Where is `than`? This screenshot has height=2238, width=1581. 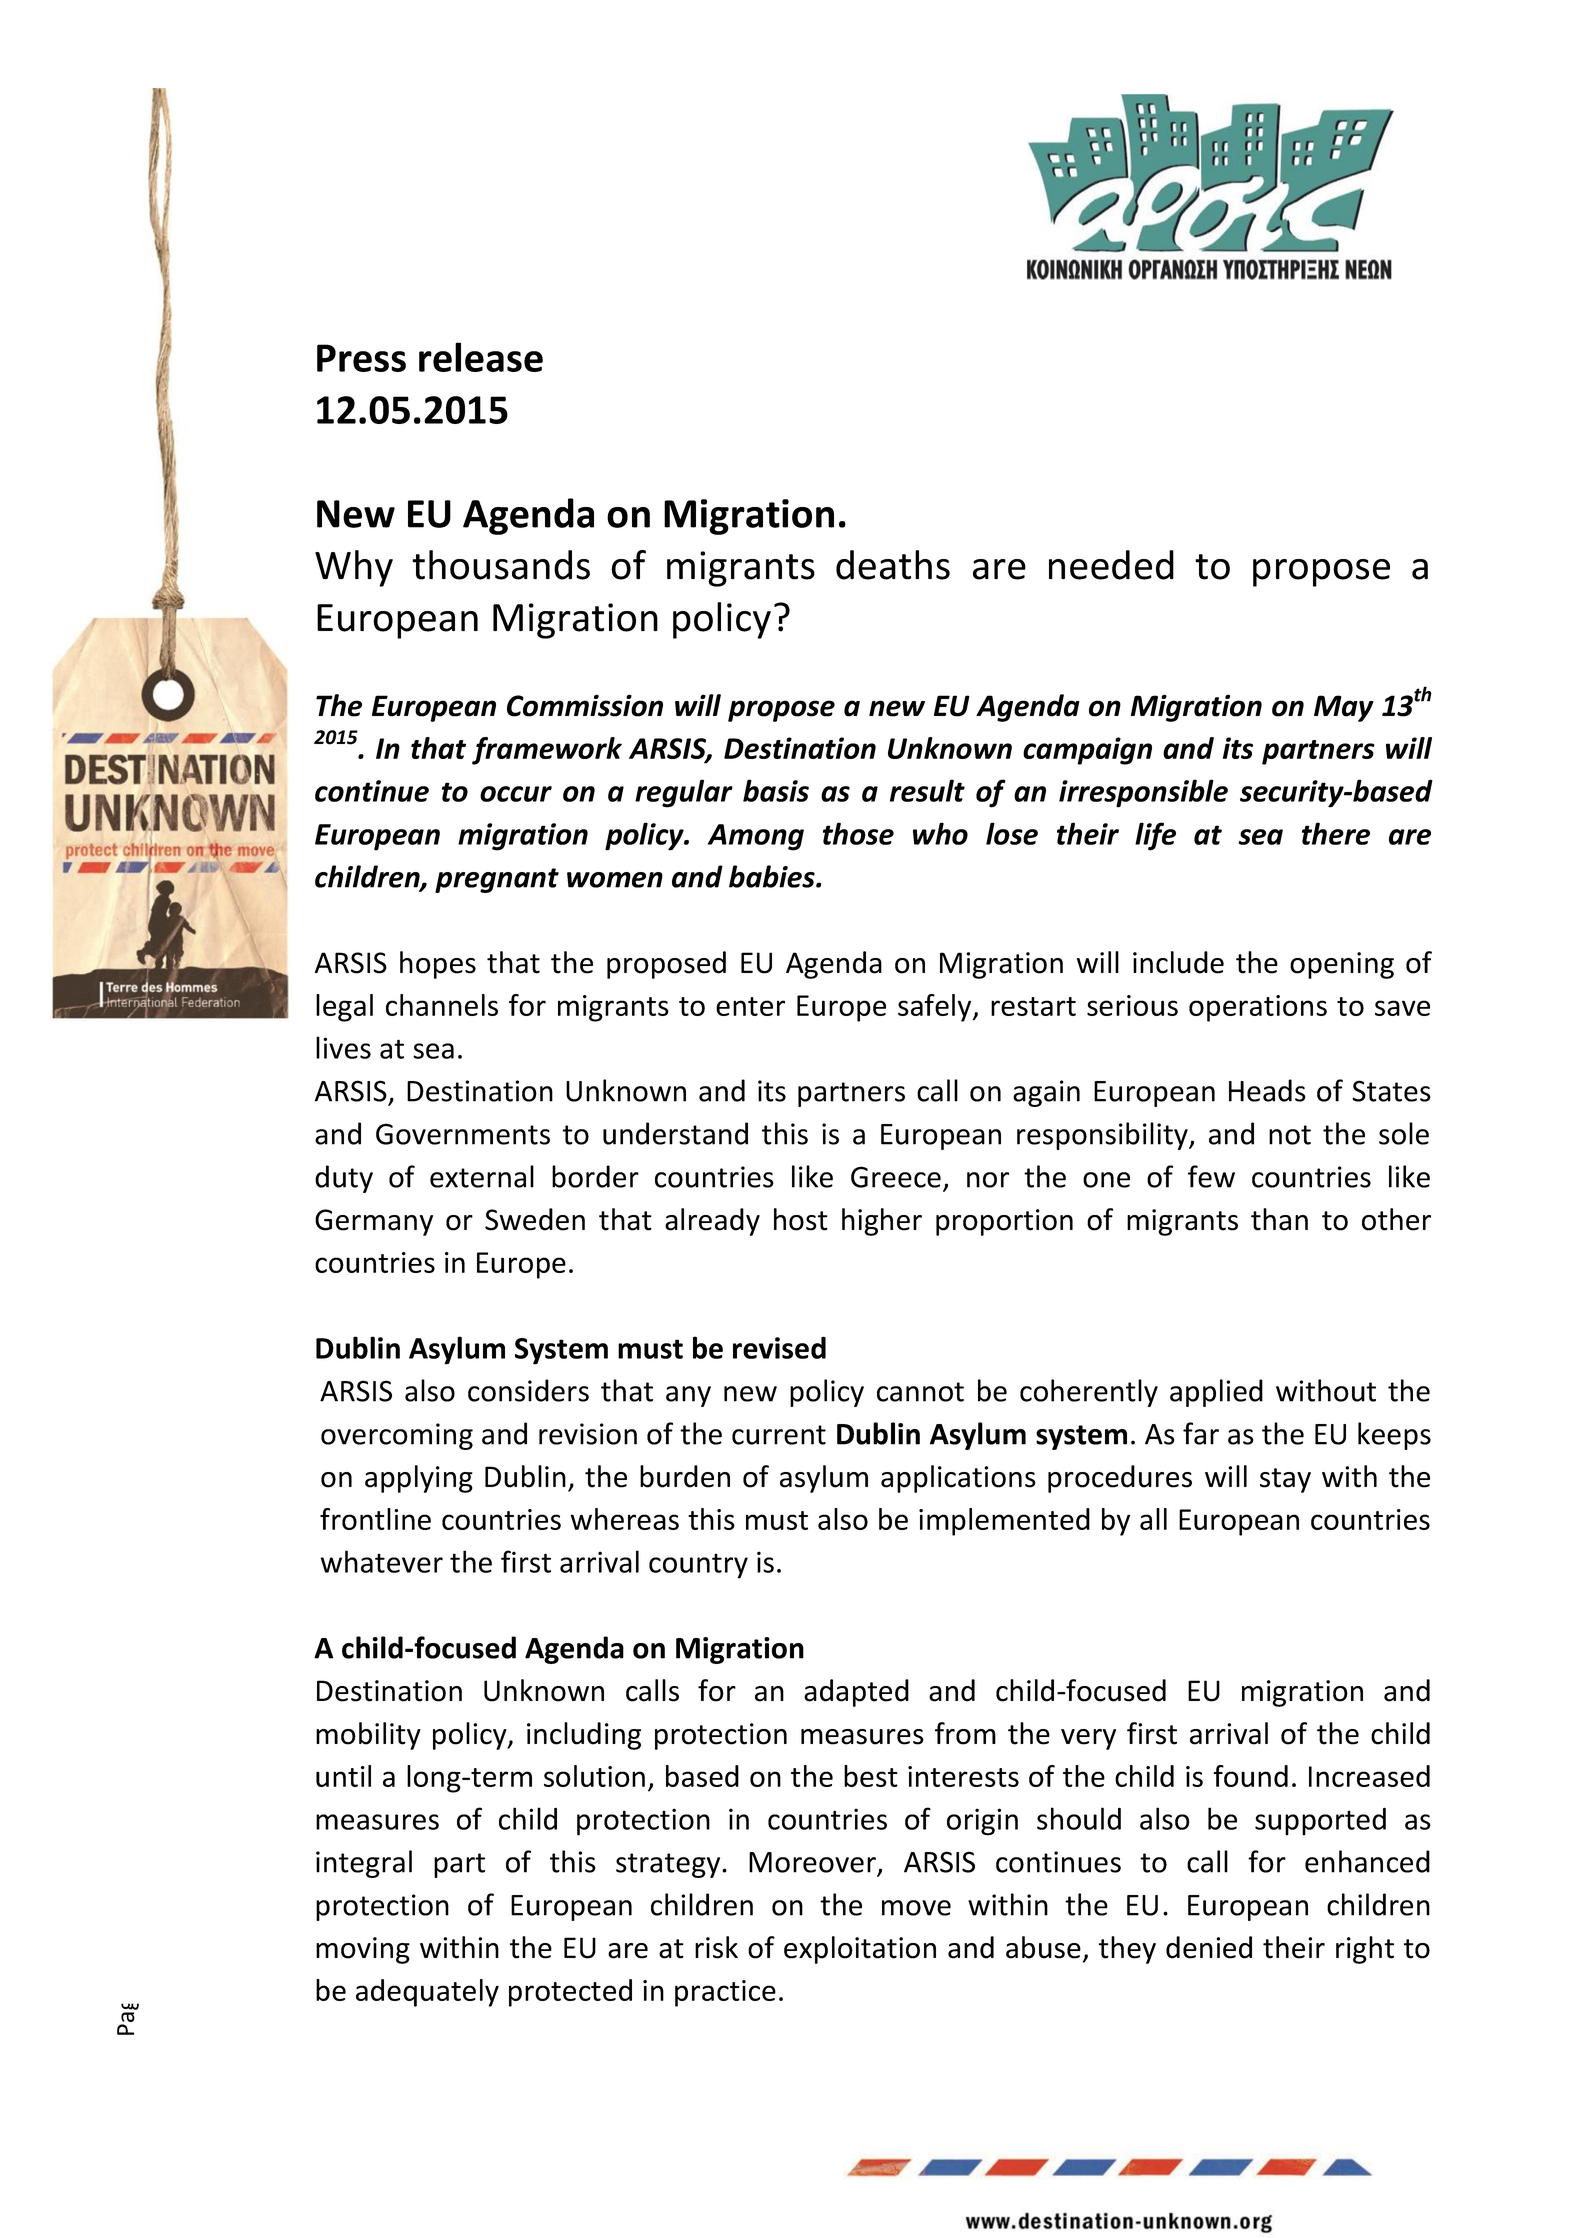 than is located at coordinates (1279, 1219).
